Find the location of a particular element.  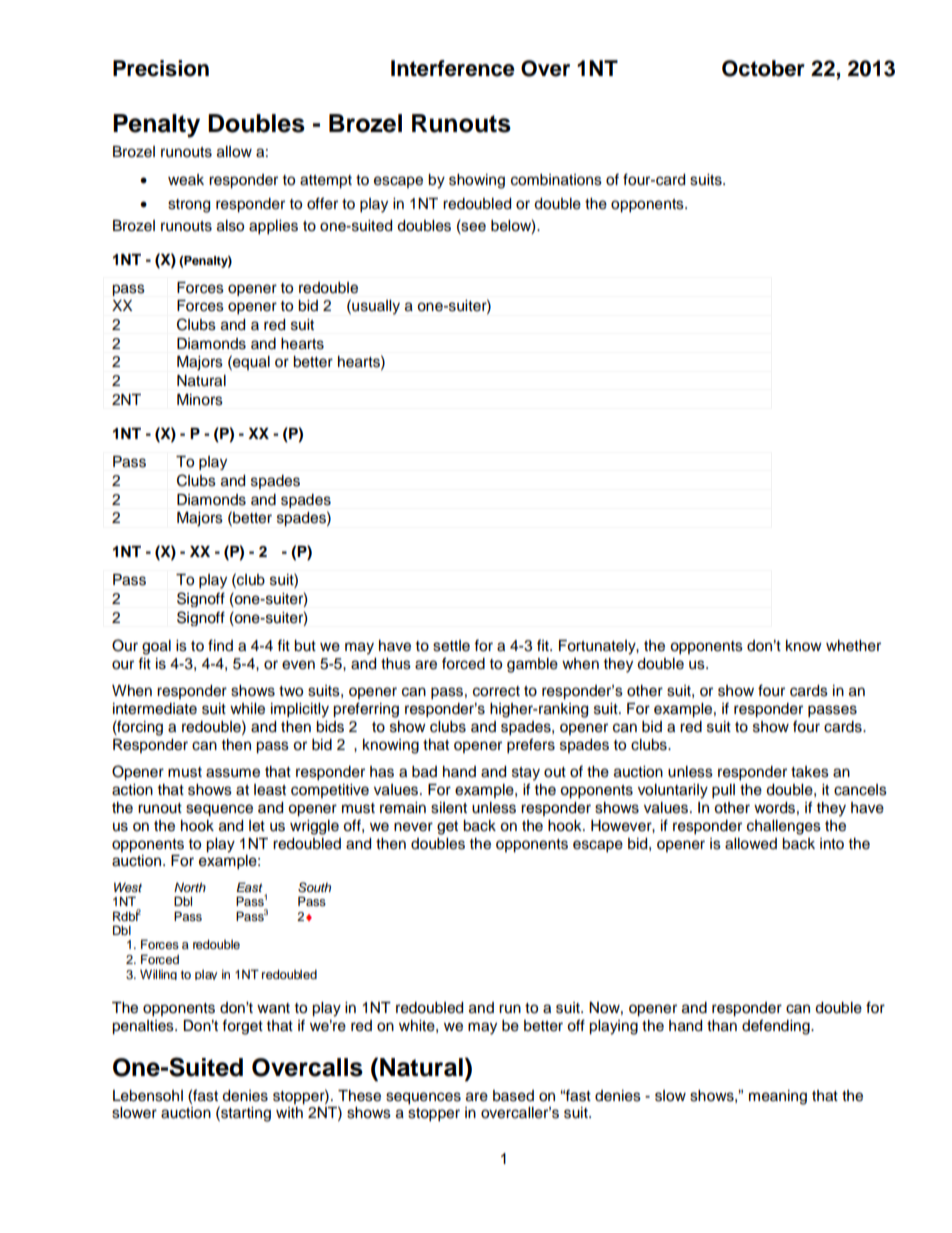

settle is located at coordinates (451, 646).
